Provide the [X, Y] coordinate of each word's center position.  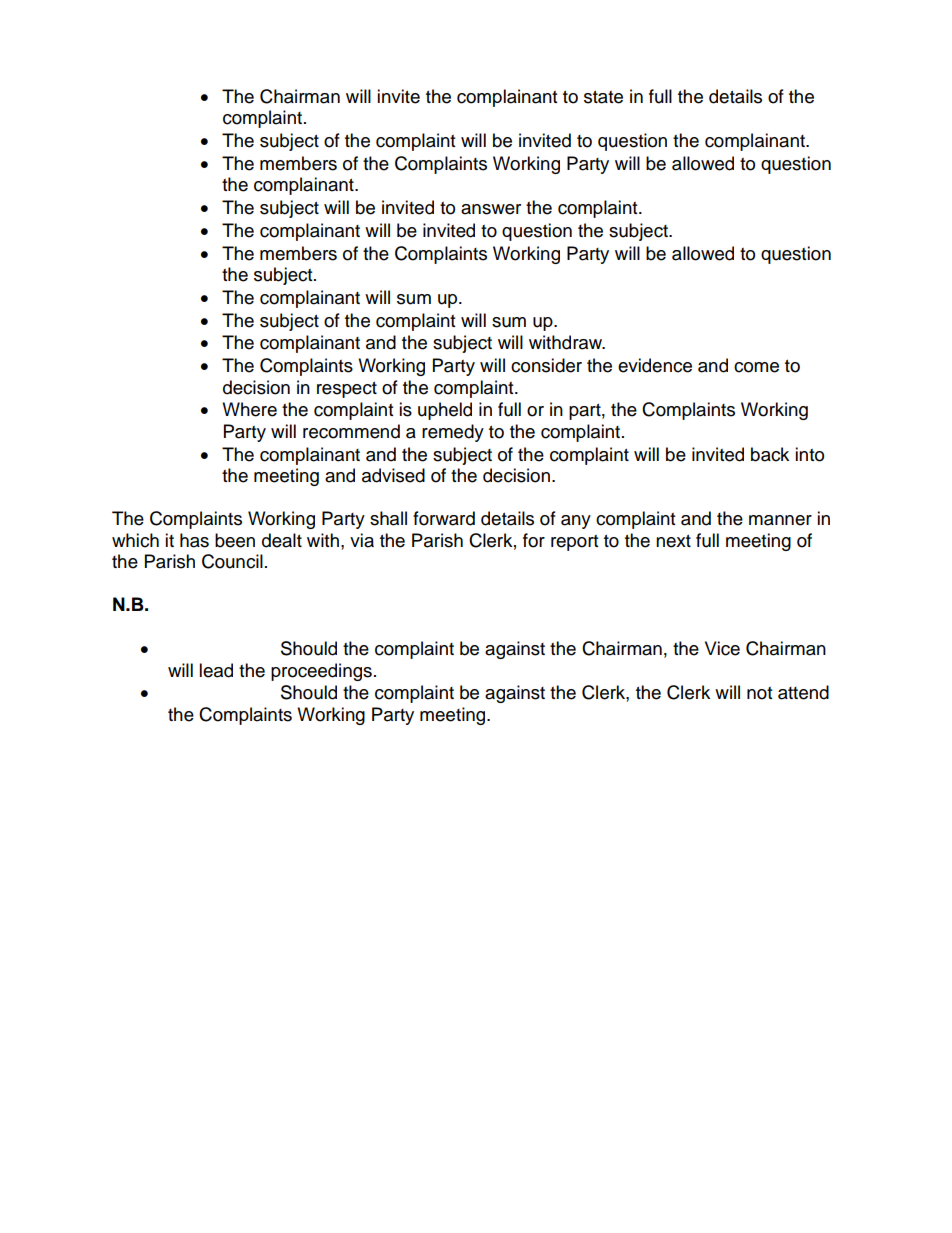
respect [347, 390]
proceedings [321, 672]
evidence [655, 365]
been [235, 540]
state [603, 97]
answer [491, 209]
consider [546, 365]
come [756, 367]
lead [216, 670]
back [770, 454]
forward [444, 518]
